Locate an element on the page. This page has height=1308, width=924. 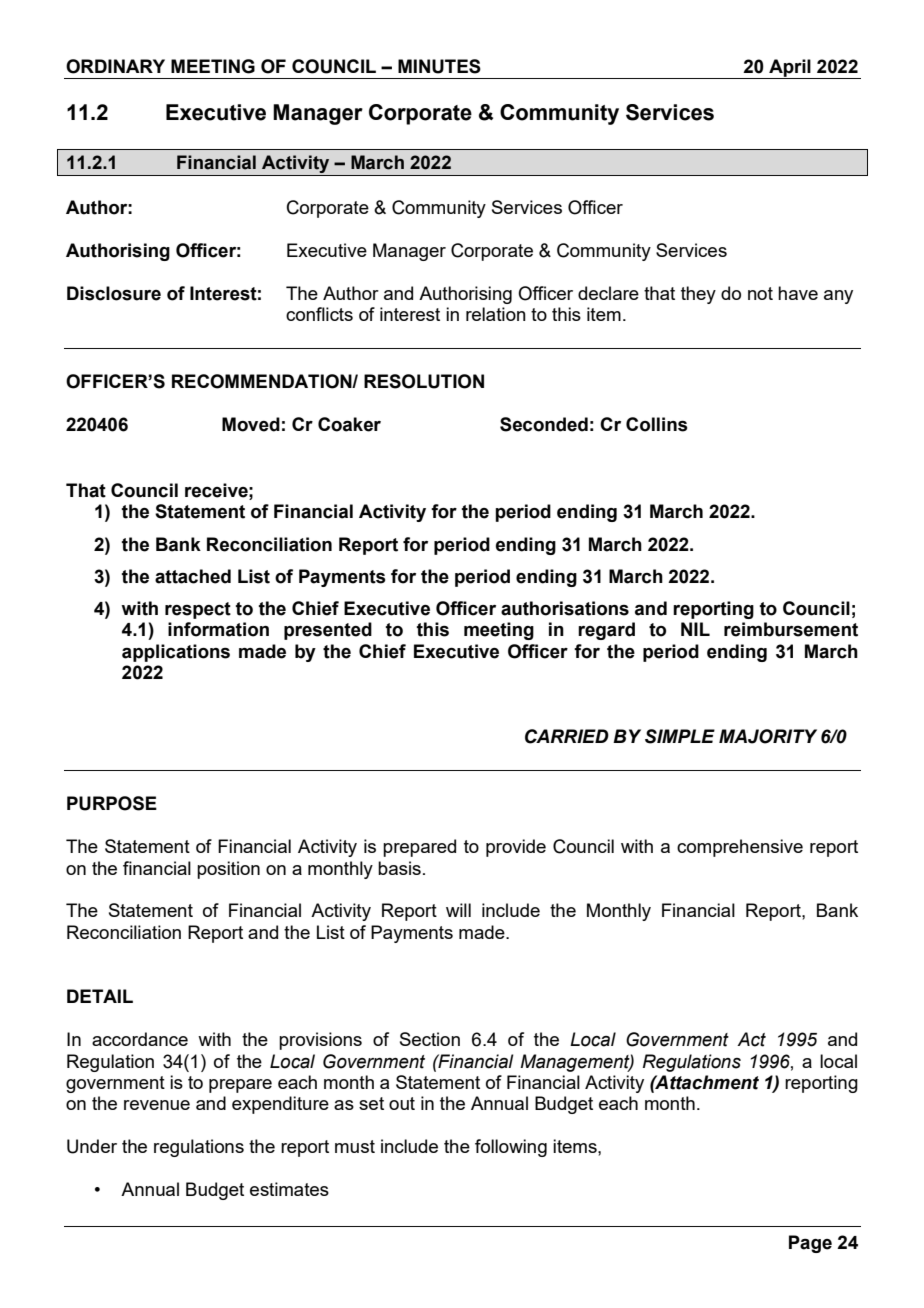
ORDINARY is located at coordinates (115, 66).
